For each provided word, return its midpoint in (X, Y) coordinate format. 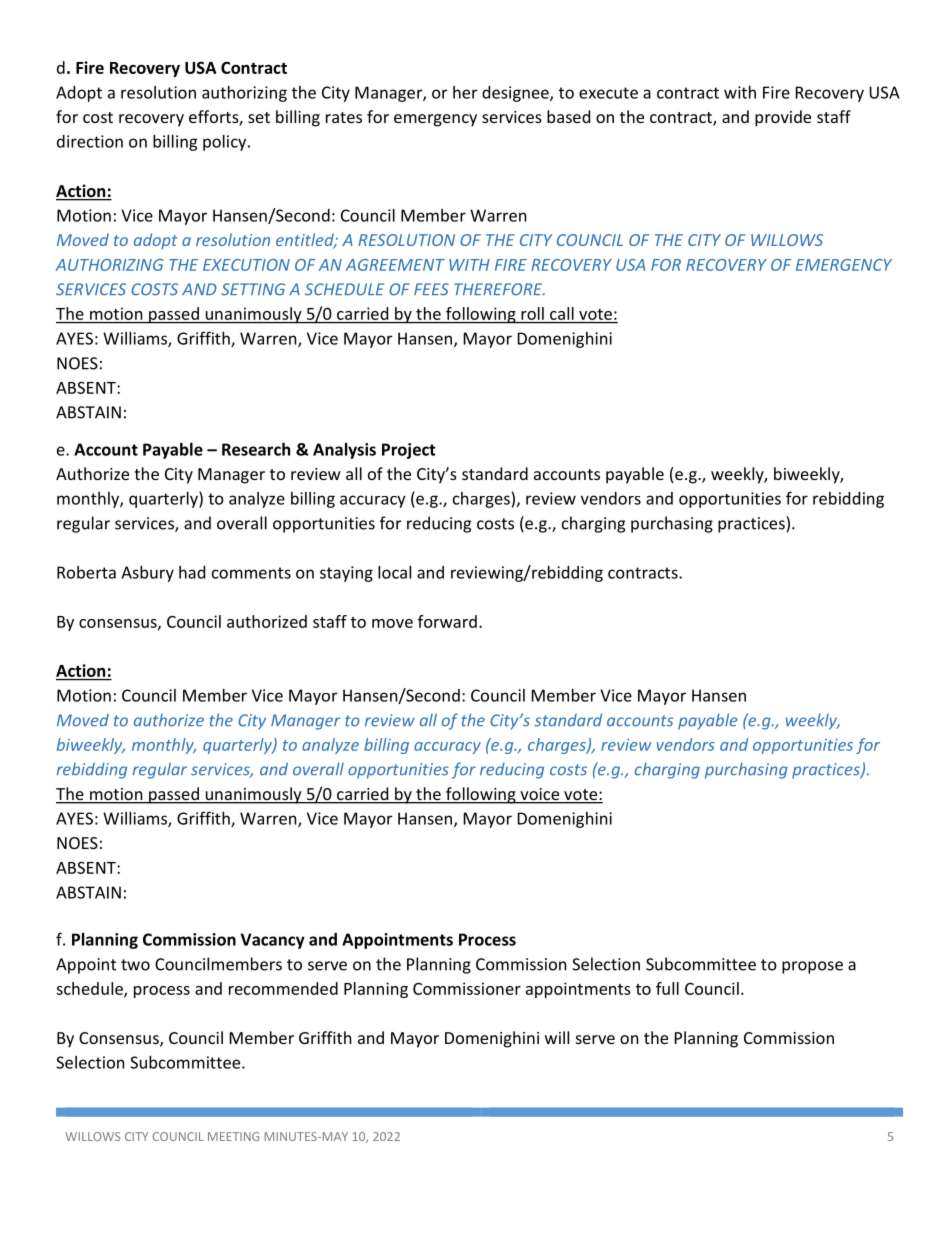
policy (226, 143)
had (192, 572)
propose (812, 967)
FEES (431, 289)
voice (540, 795)
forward (447, 621)
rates (344, 117)
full (667, 988)
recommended (283, 988)
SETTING (253, 289)
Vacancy (273, 941)
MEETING (233, 1136)
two (135, 965)
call (562, 313)
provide (783, 118)
